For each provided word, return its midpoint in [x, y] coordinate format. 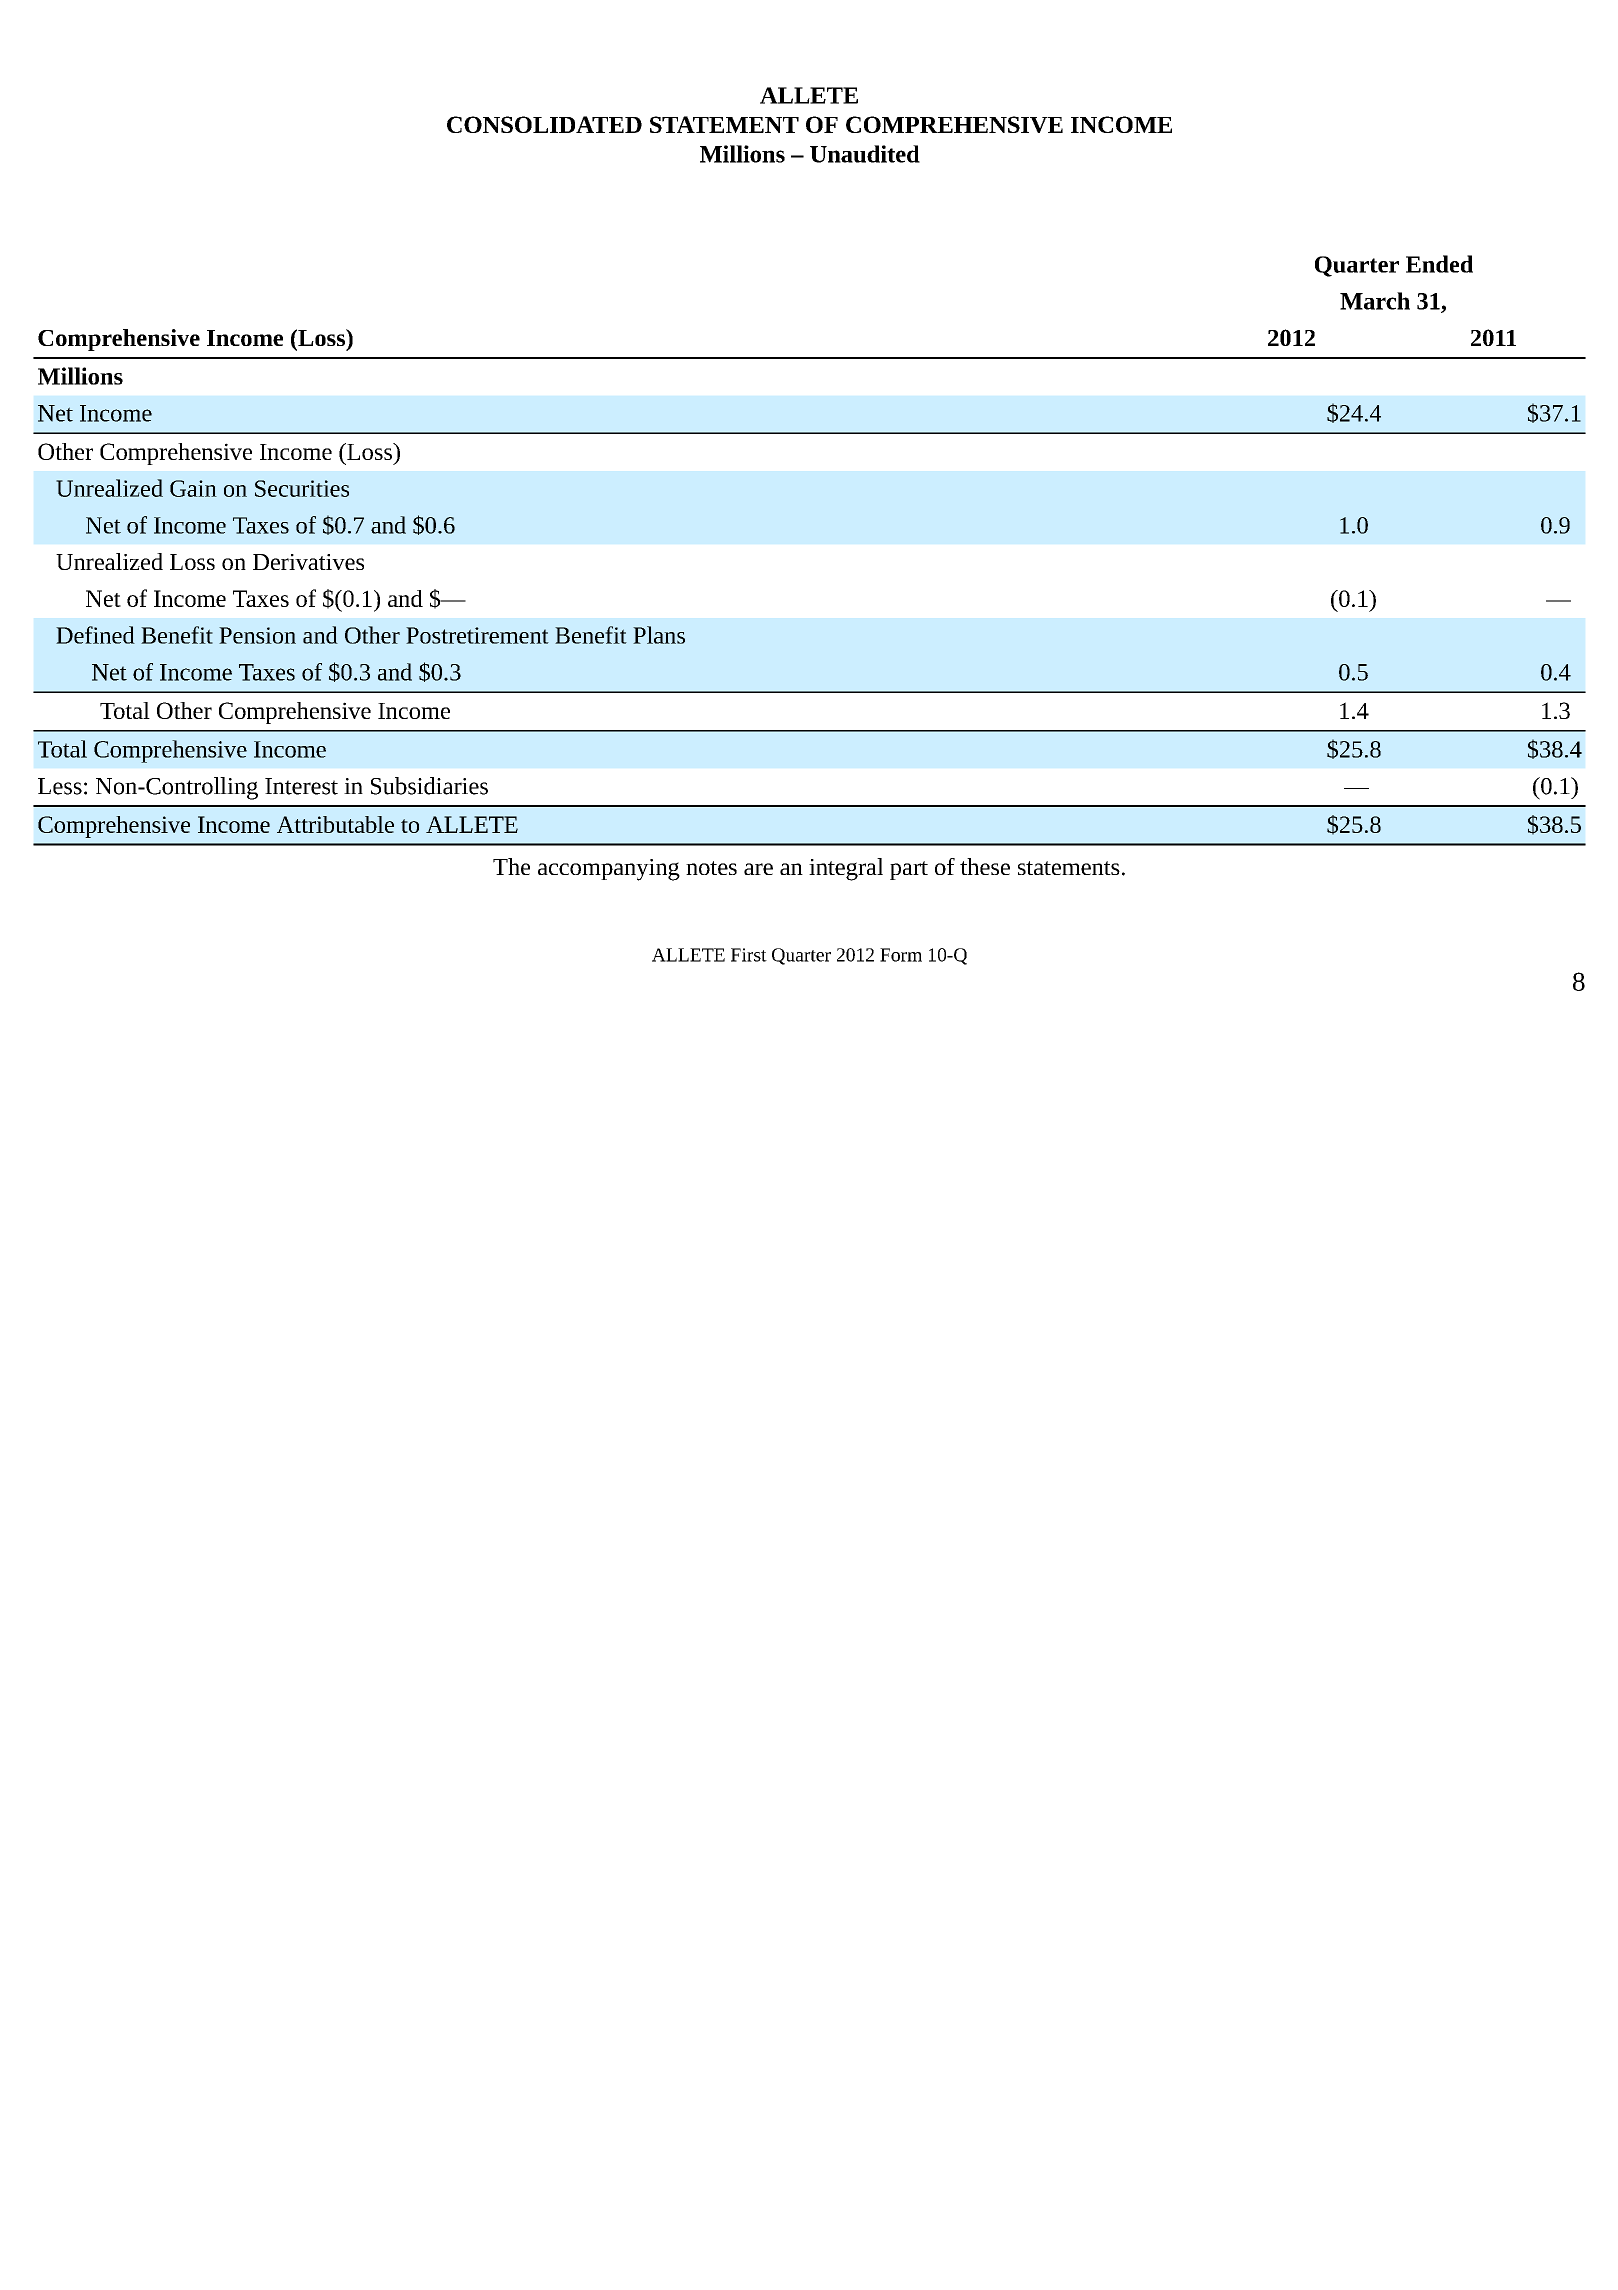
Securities [302, 488]
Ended [1439, 264]
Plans [659, 635]
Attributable [335, 824]
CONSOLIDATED [544, 124]
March [1375, 301]
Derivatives [308, 562]
